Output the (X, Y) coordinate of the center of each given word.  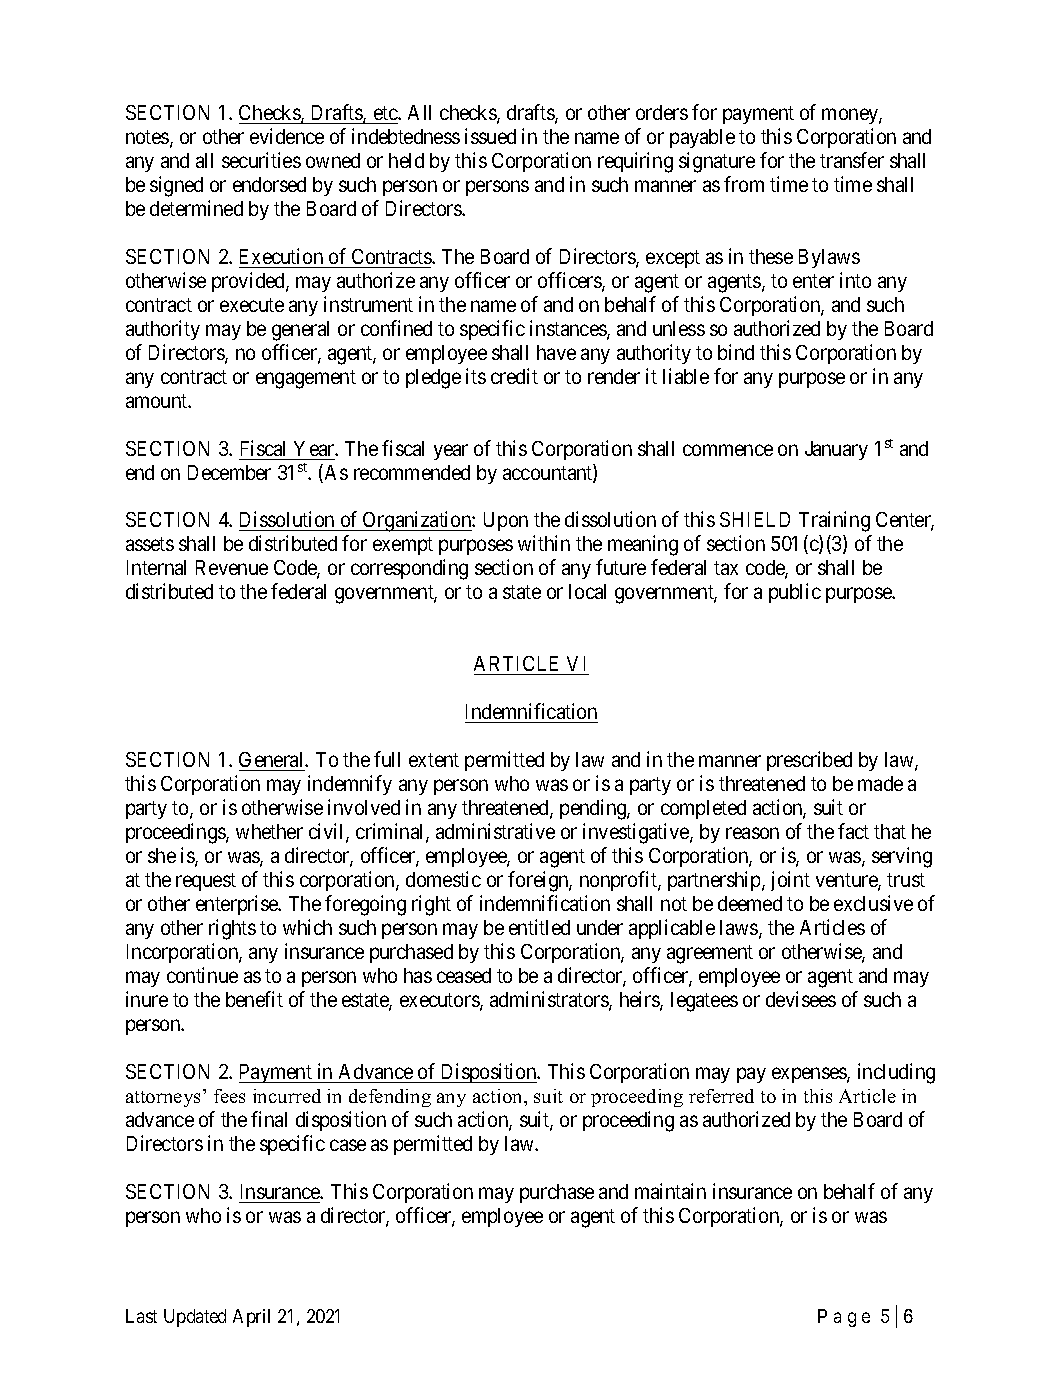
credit (514, 376)
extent (434, 760)
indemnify (350, 785)
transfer (852, 160)
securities (261, 160)
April (251, 1318)
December (229, 472)
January (836, 450)
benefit (254, 999)
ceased (464, 975)
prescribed (809, 761)
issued (490, 136)
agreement (710, 954)
